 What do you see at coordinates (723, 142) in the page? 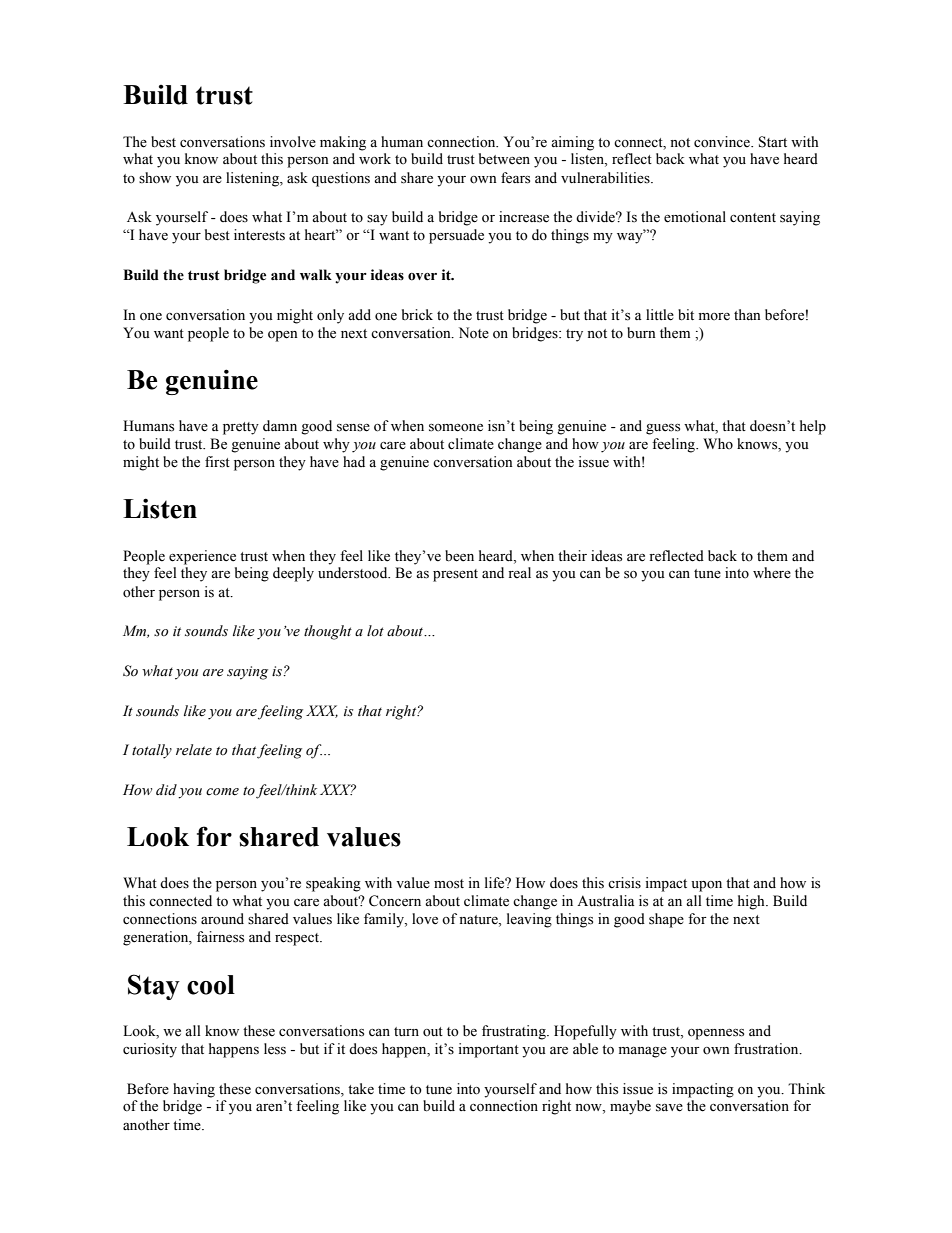
I see `convince` at bounding box center [723, 142].
